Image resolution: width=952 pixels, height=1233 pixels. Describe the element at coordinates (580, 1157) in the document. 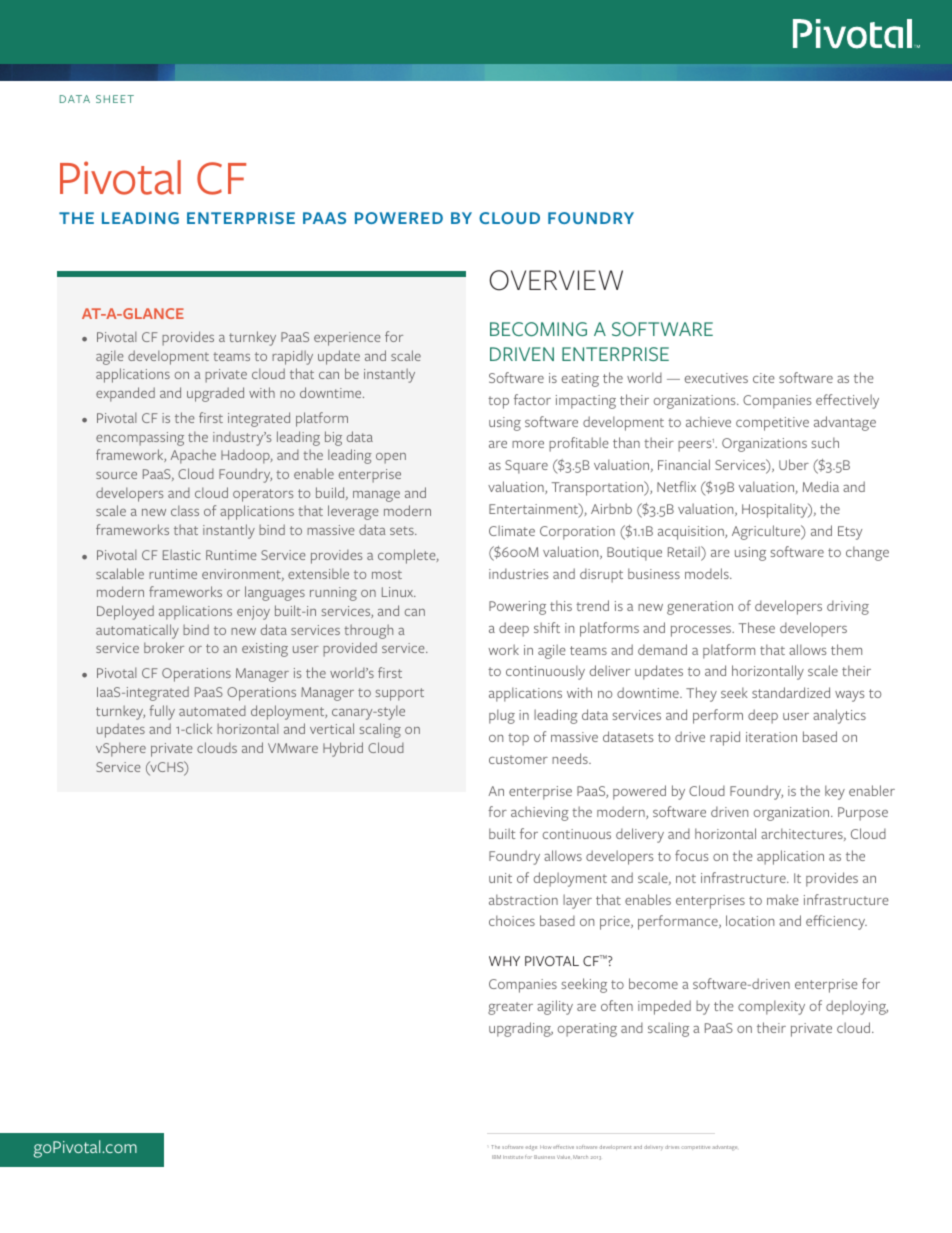

I see `March` at that location.
